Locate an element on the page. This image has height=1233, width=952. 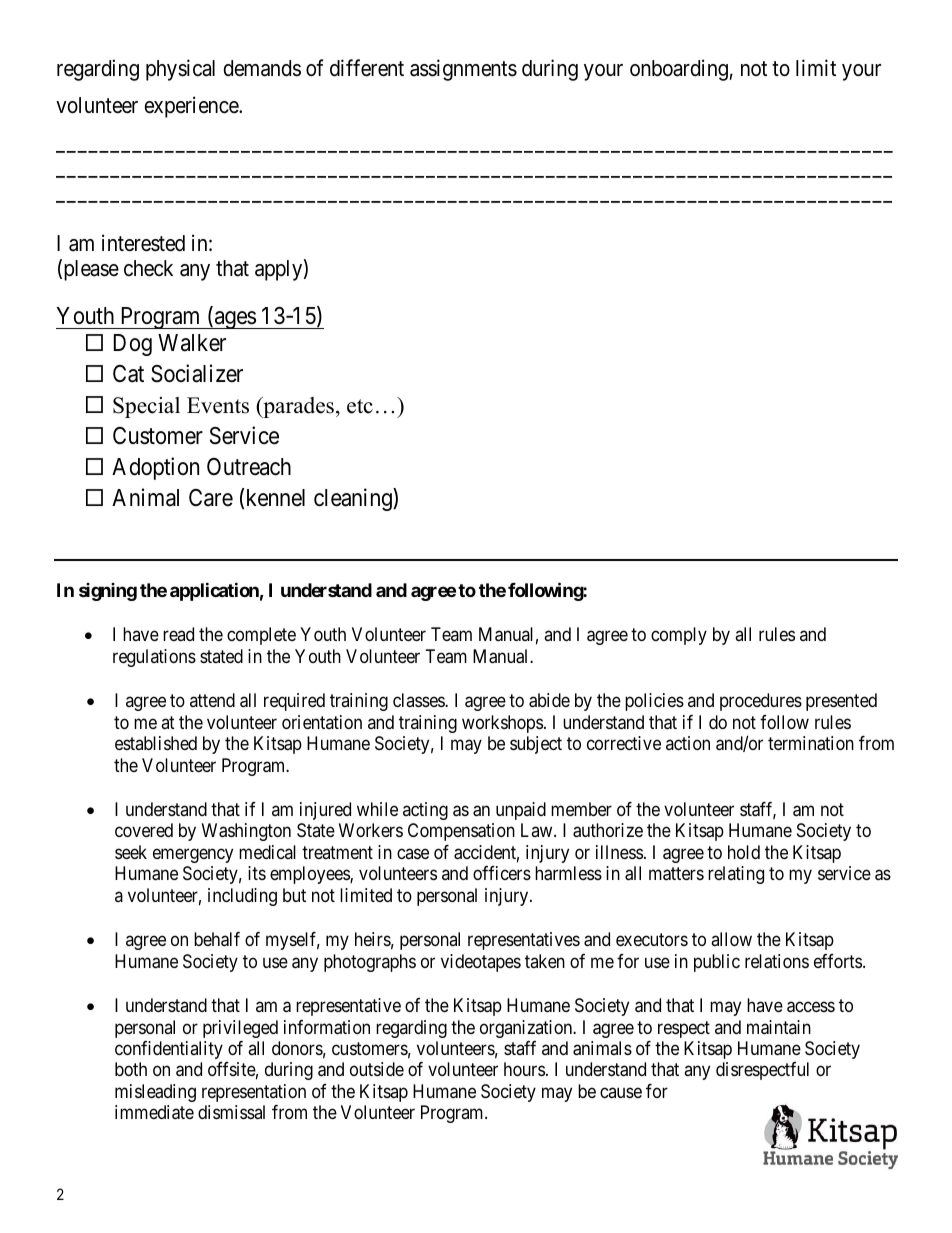
onboarding is located at coordinates (679, 70).
